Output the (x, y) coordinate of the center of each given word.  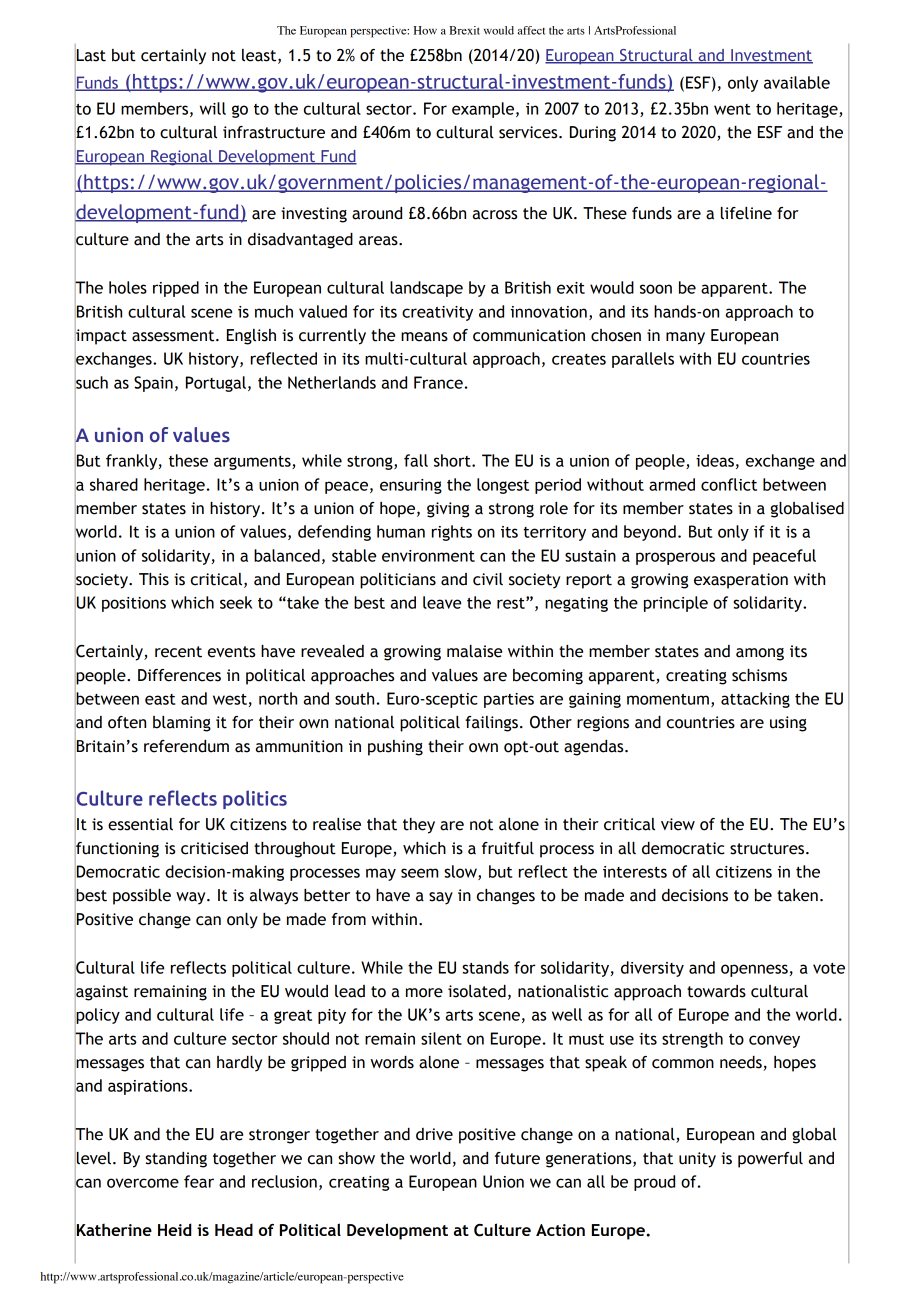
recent (178, 652)
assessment (174, 336)
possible (142, 897)
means (424, 337)
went (732, 109)
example (484, 110)
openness (754, 970)
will (213, 108)
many (685, 338)
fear (199, 1181)
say (441, 898)
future (517, 1158)
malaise (474, 651)
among (760, 654)
